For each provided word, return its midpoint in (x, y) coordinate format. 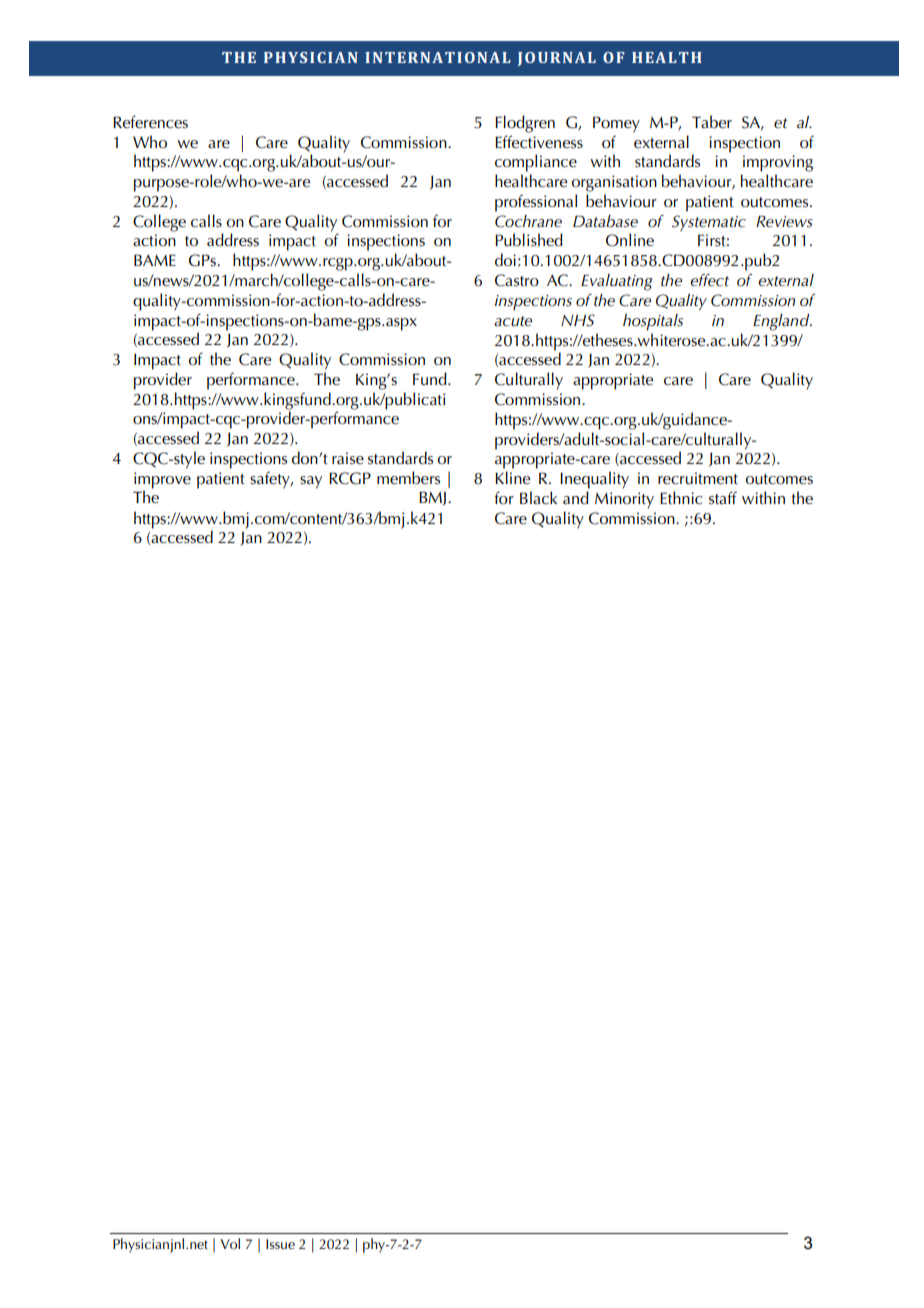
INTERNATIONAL (438, 57)
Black (538, 497)
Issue (280, 1244)
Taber (712, 122)
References (150, 122)
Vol (230, 1243)
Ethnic (681, 498)
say (311, 482)
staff (723, 497)
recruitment (698, 478)
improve (162, 480)
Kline (512, 478)
